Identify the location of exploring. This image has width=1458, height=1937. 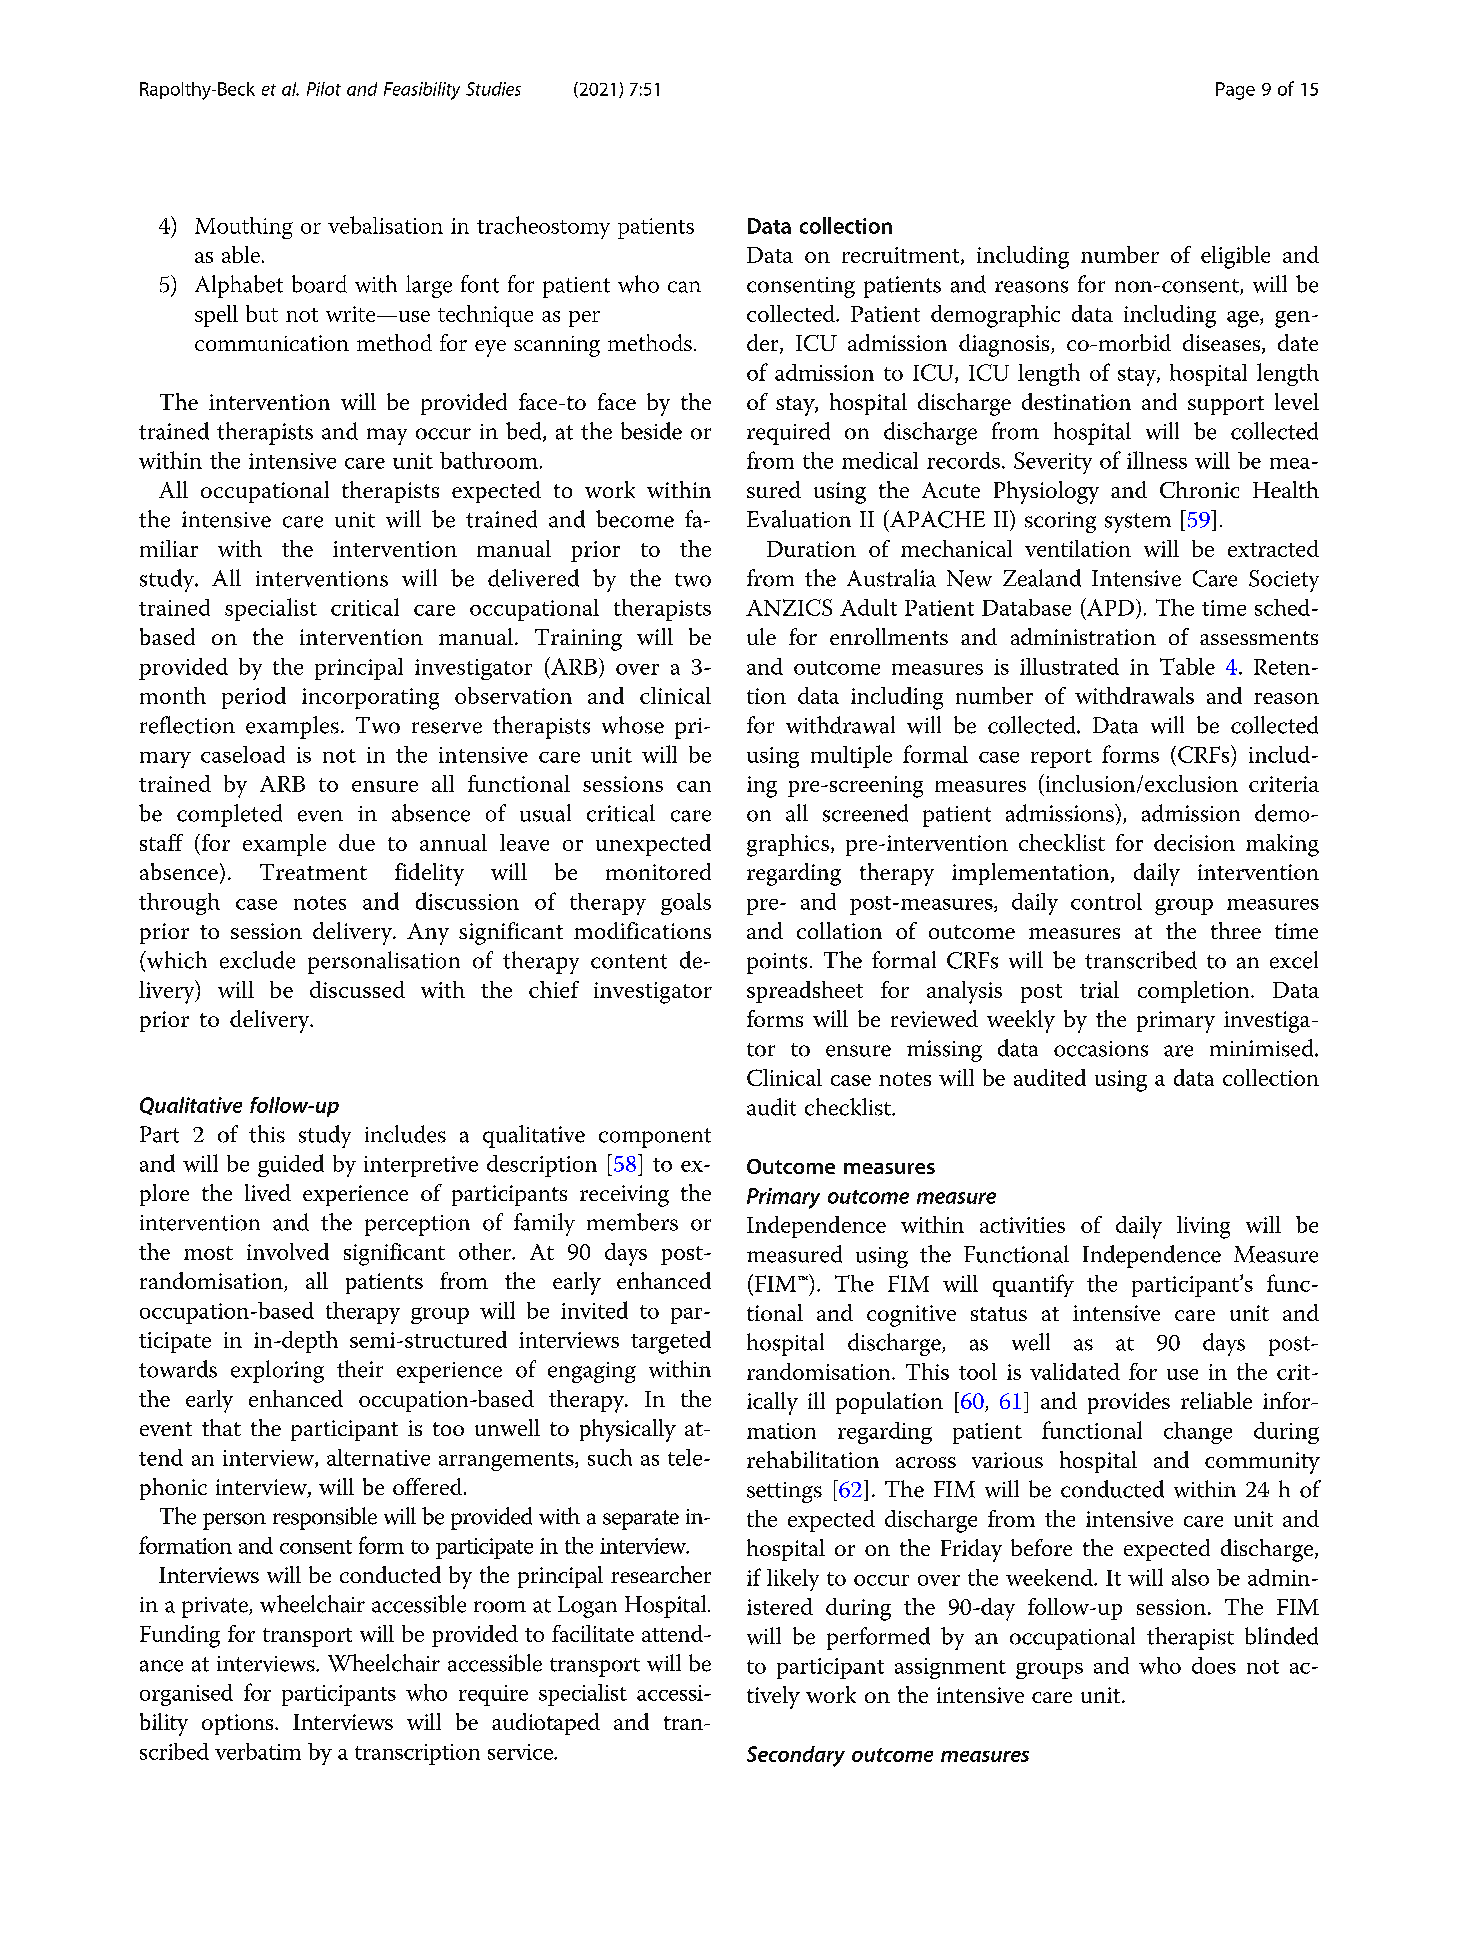
(277, 1371).
